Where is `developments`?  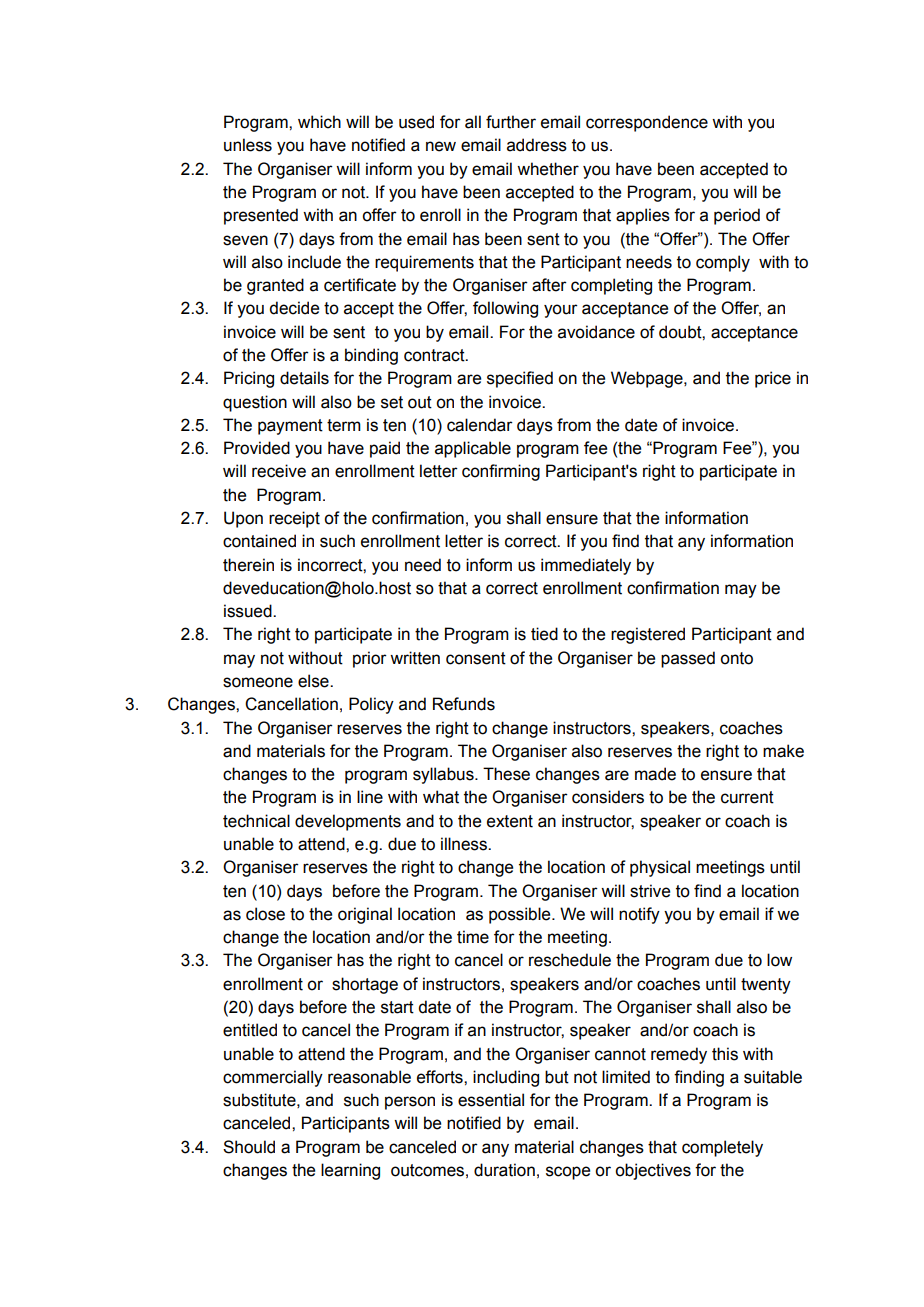 developments is located at coordinates (348, 822).
